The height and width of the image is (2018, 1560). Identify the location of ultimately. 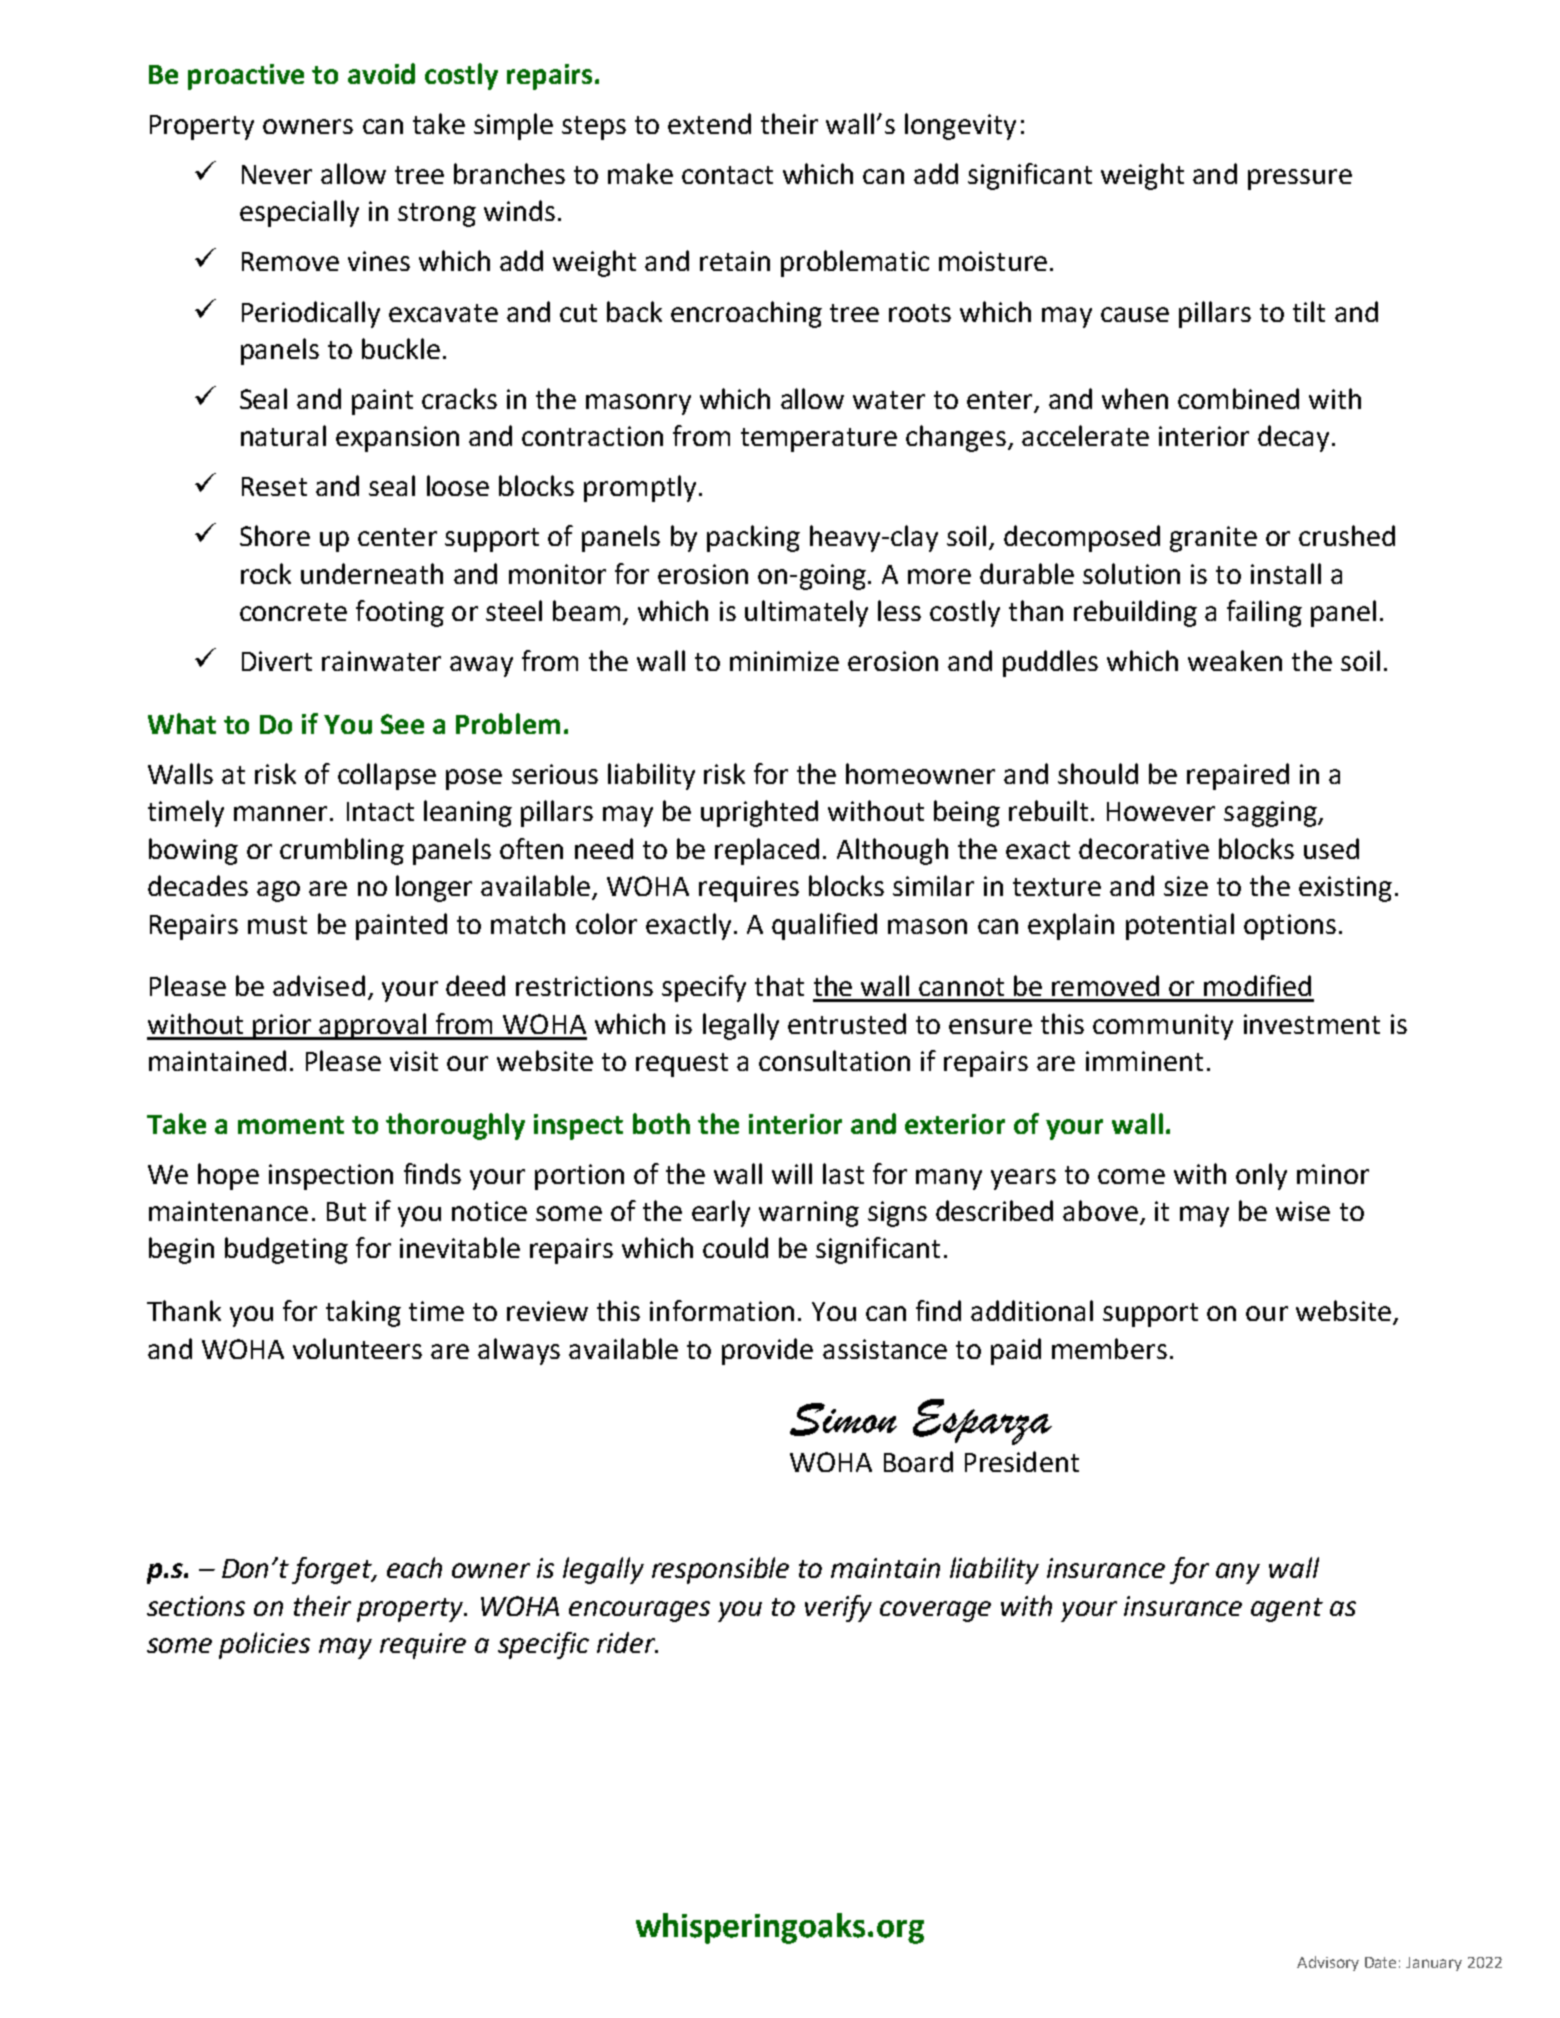
(806, 613).
